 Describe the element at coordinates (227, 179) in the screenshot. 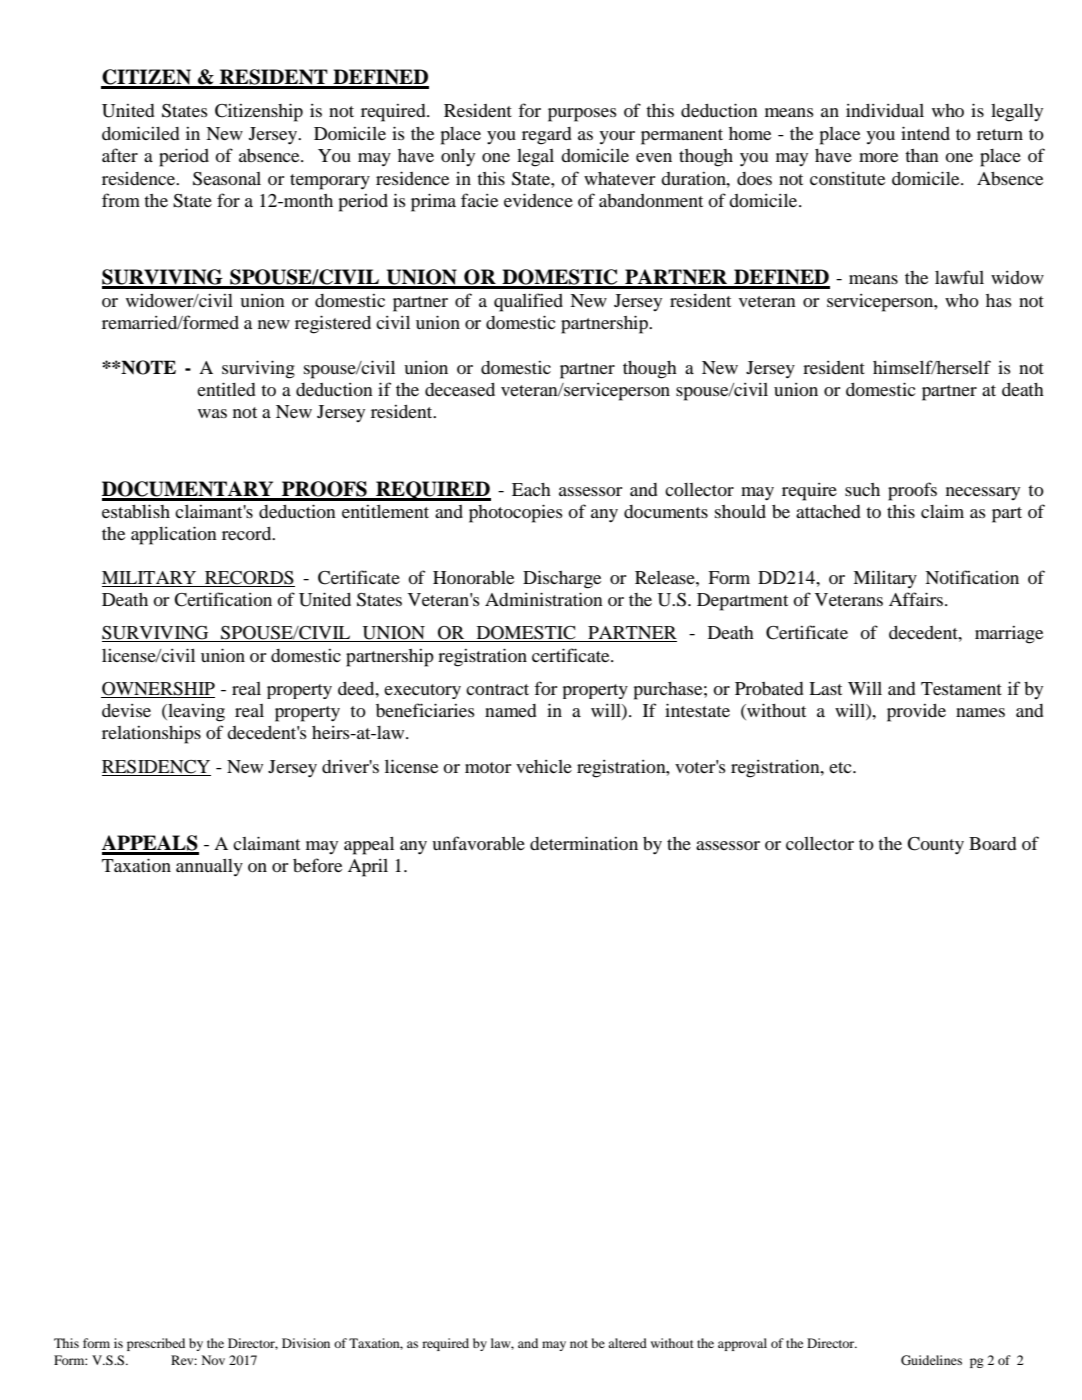

I see `Seasonal` at that location.
